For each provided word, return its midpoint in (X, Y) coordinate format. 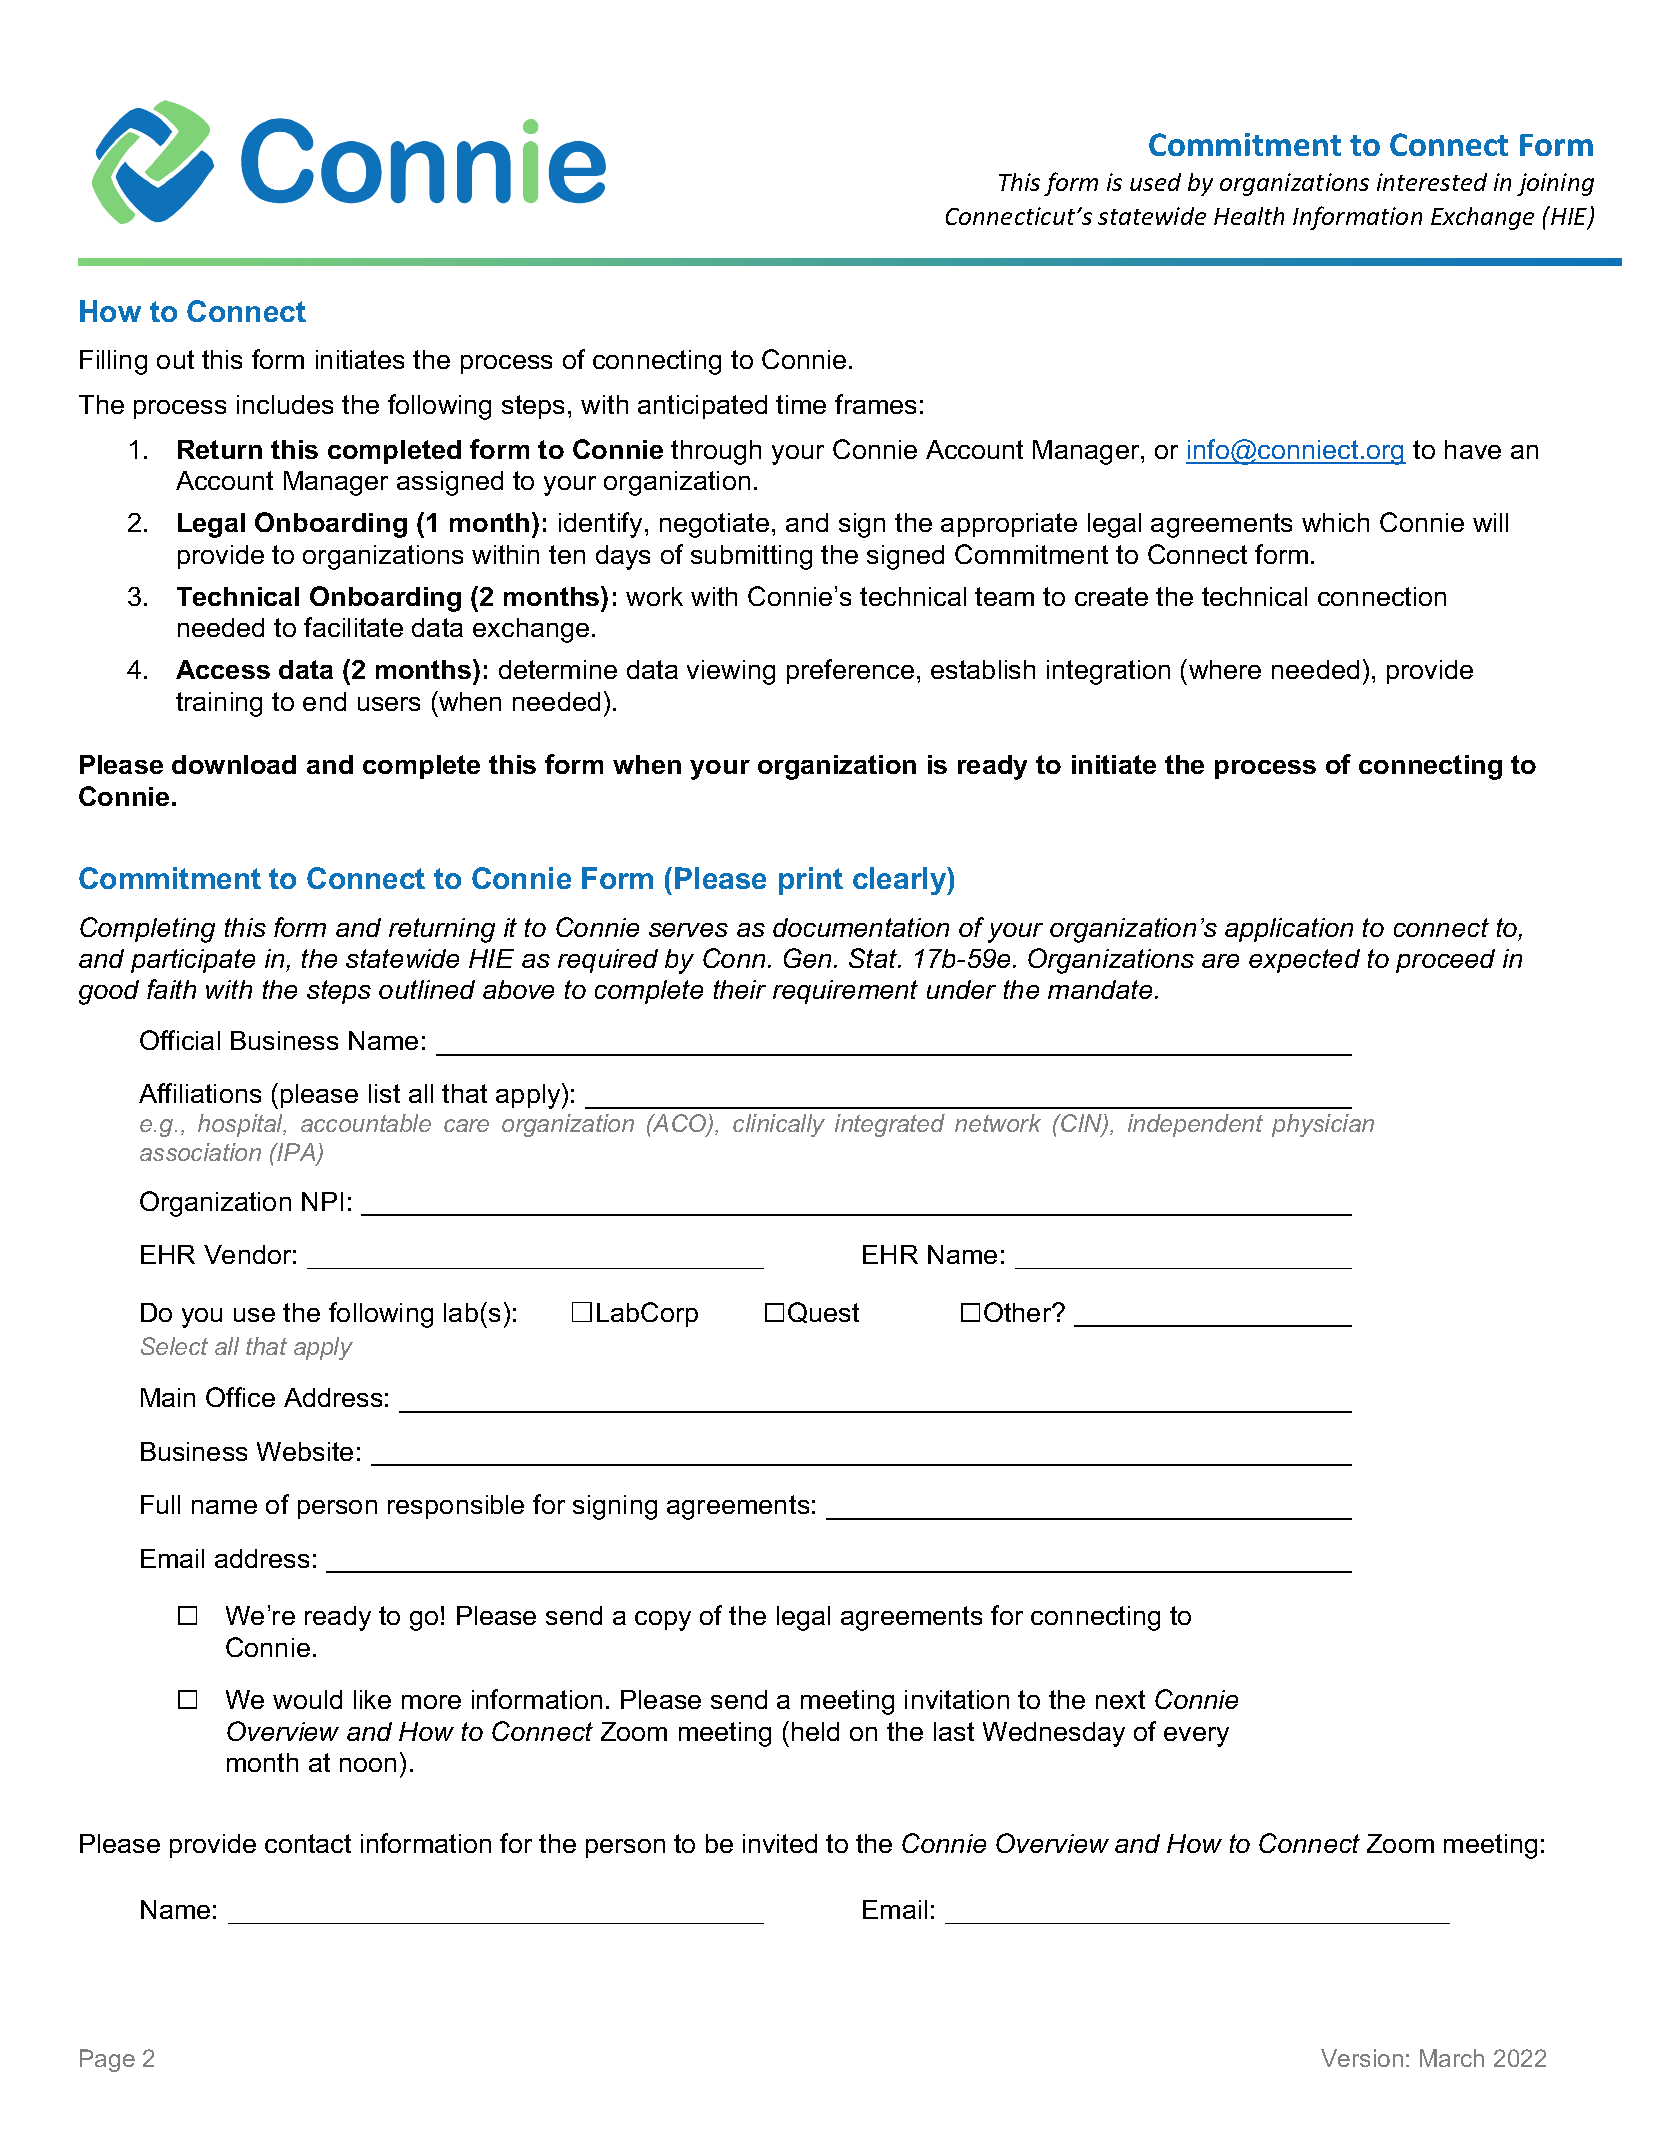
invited (780, 1843)
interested (1432, 182)
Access (223, 669)
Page (107, 2060)
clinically (779, 1125)
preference (850, 671)
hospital (242, 1125)
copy (663, 1621)
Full (160, 1504)
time (801, 404)
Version (1362, 2058)
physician (1323, 1125)
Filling (113, 362)
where (1225, 669)
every (1196, 1737)
